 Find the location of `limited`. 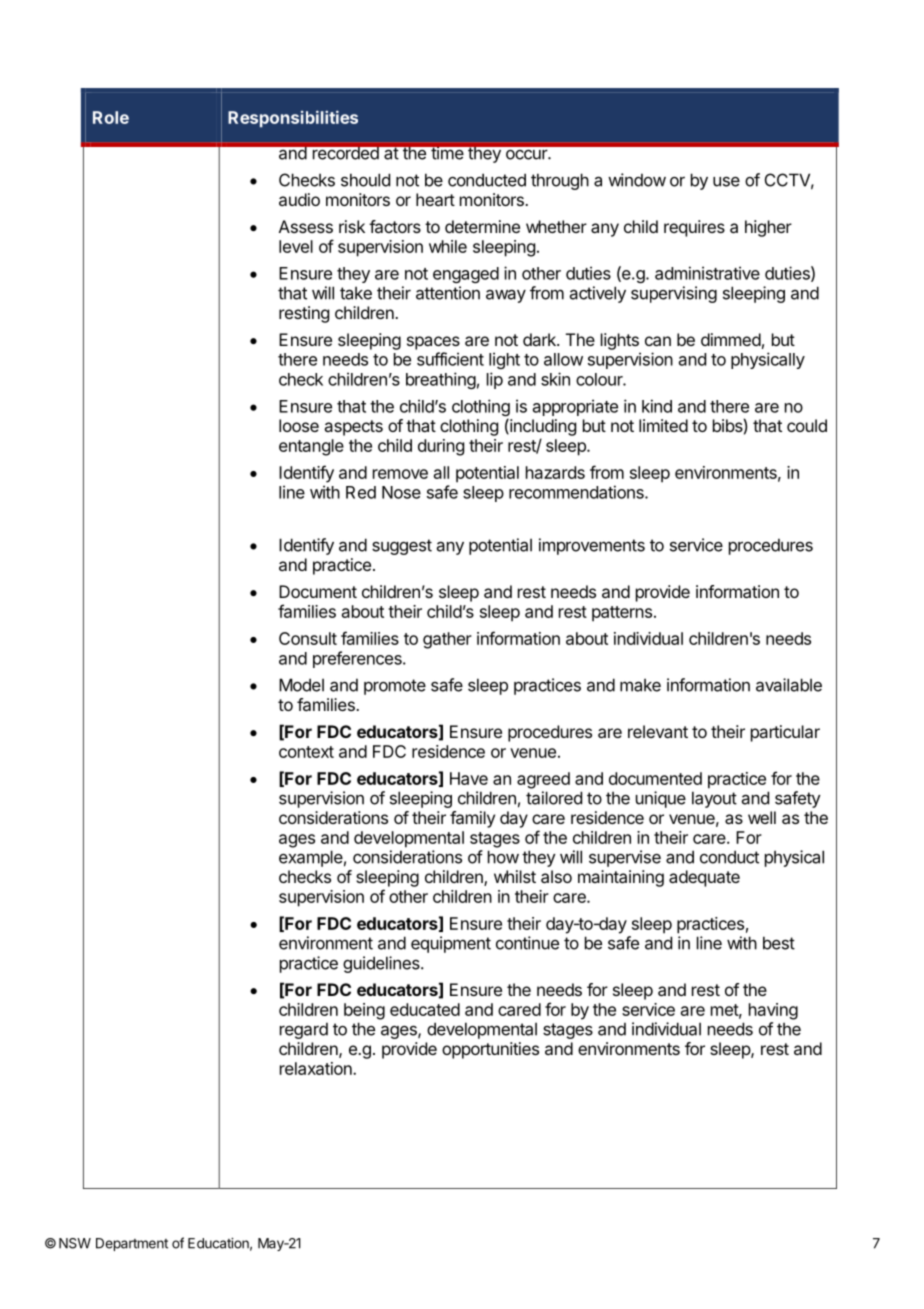

limited is located at coordinates (663, 425).
